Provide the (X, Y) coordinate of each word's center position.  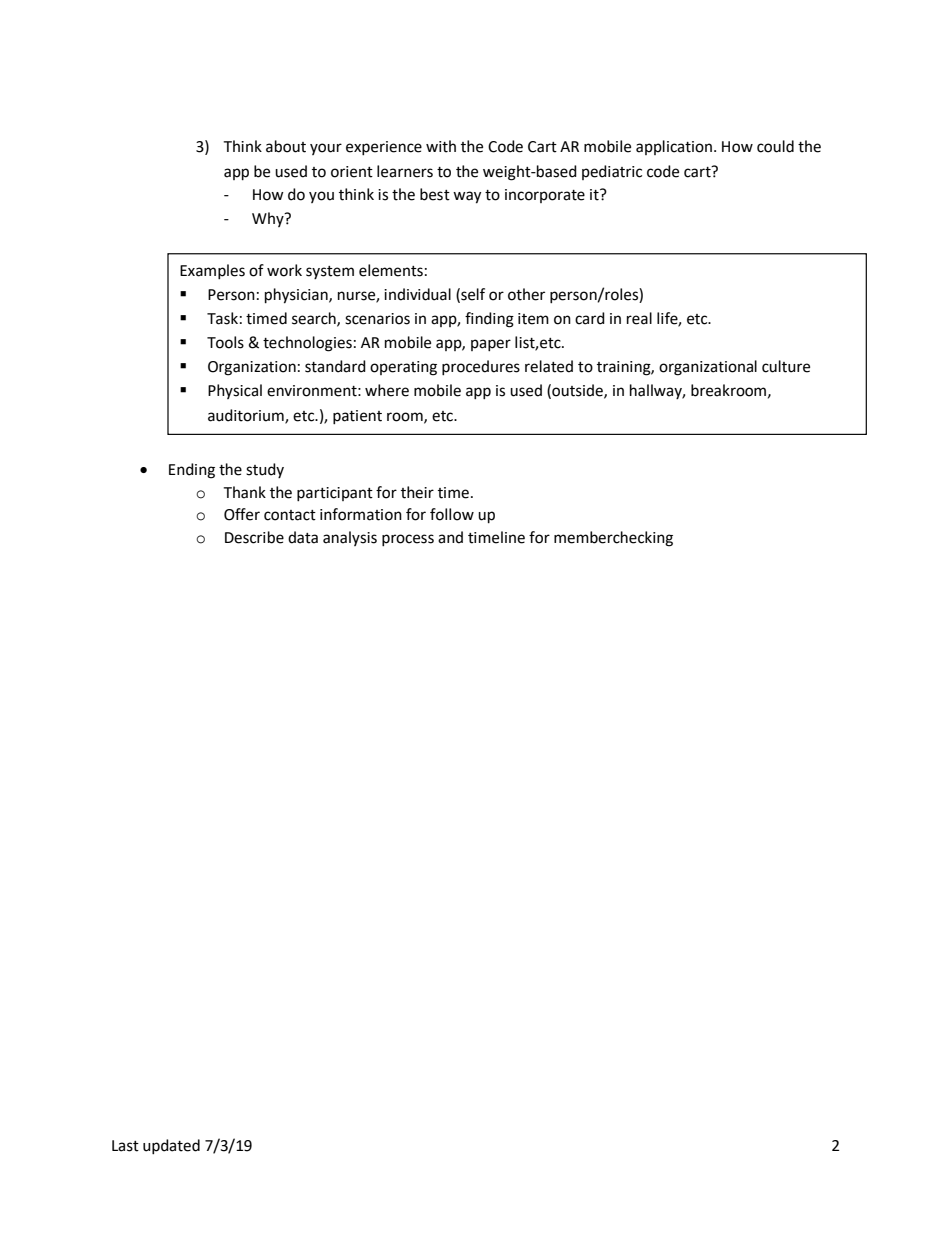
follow (452, 514)
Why (269, 219)
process (408, 540)
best (435, 194)
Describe (254, 537)
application (674, 147)
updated (171, 1146)
